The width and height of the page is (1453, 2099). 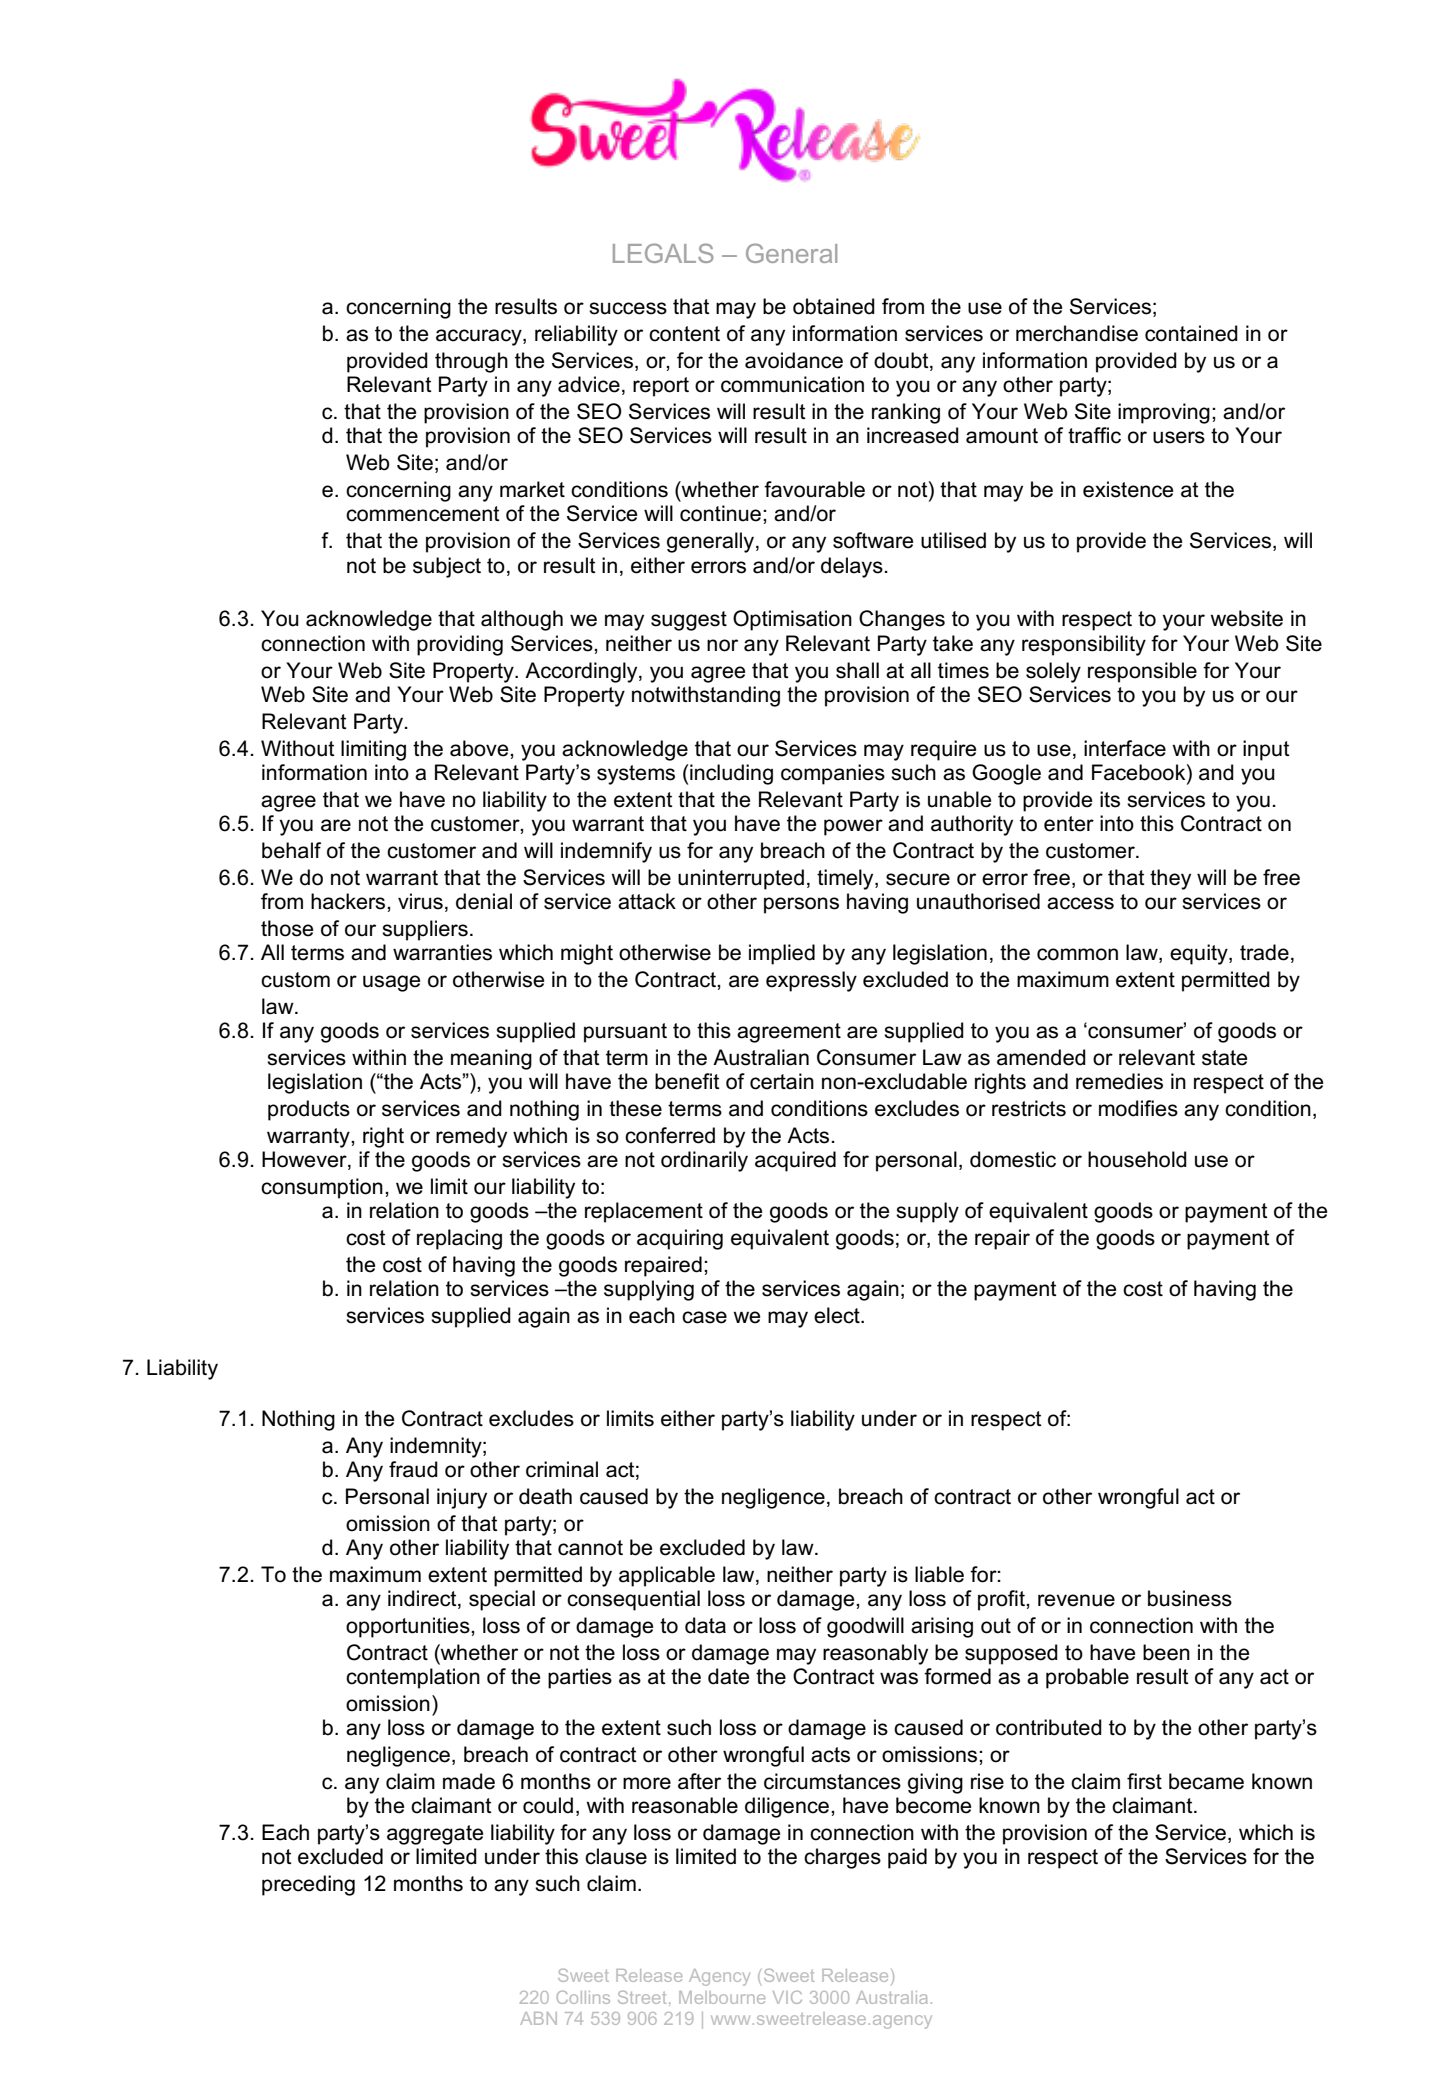 What do you see at coordinates (480, 748) in the page?
I see `above` at bounding box center [480, 748].
